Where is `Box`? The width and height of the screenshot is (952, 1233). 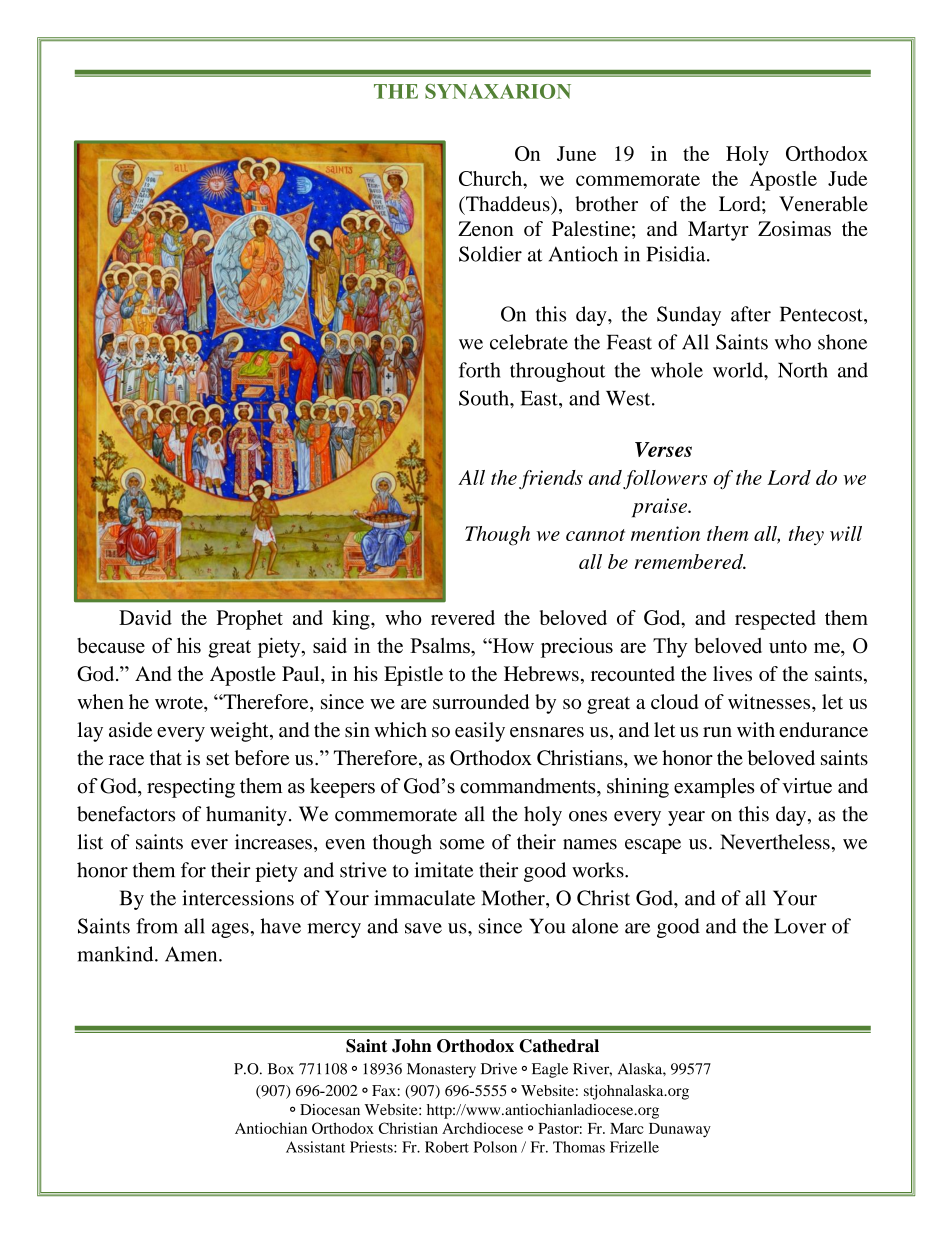 Box is located at coordinates (281, 1069).
